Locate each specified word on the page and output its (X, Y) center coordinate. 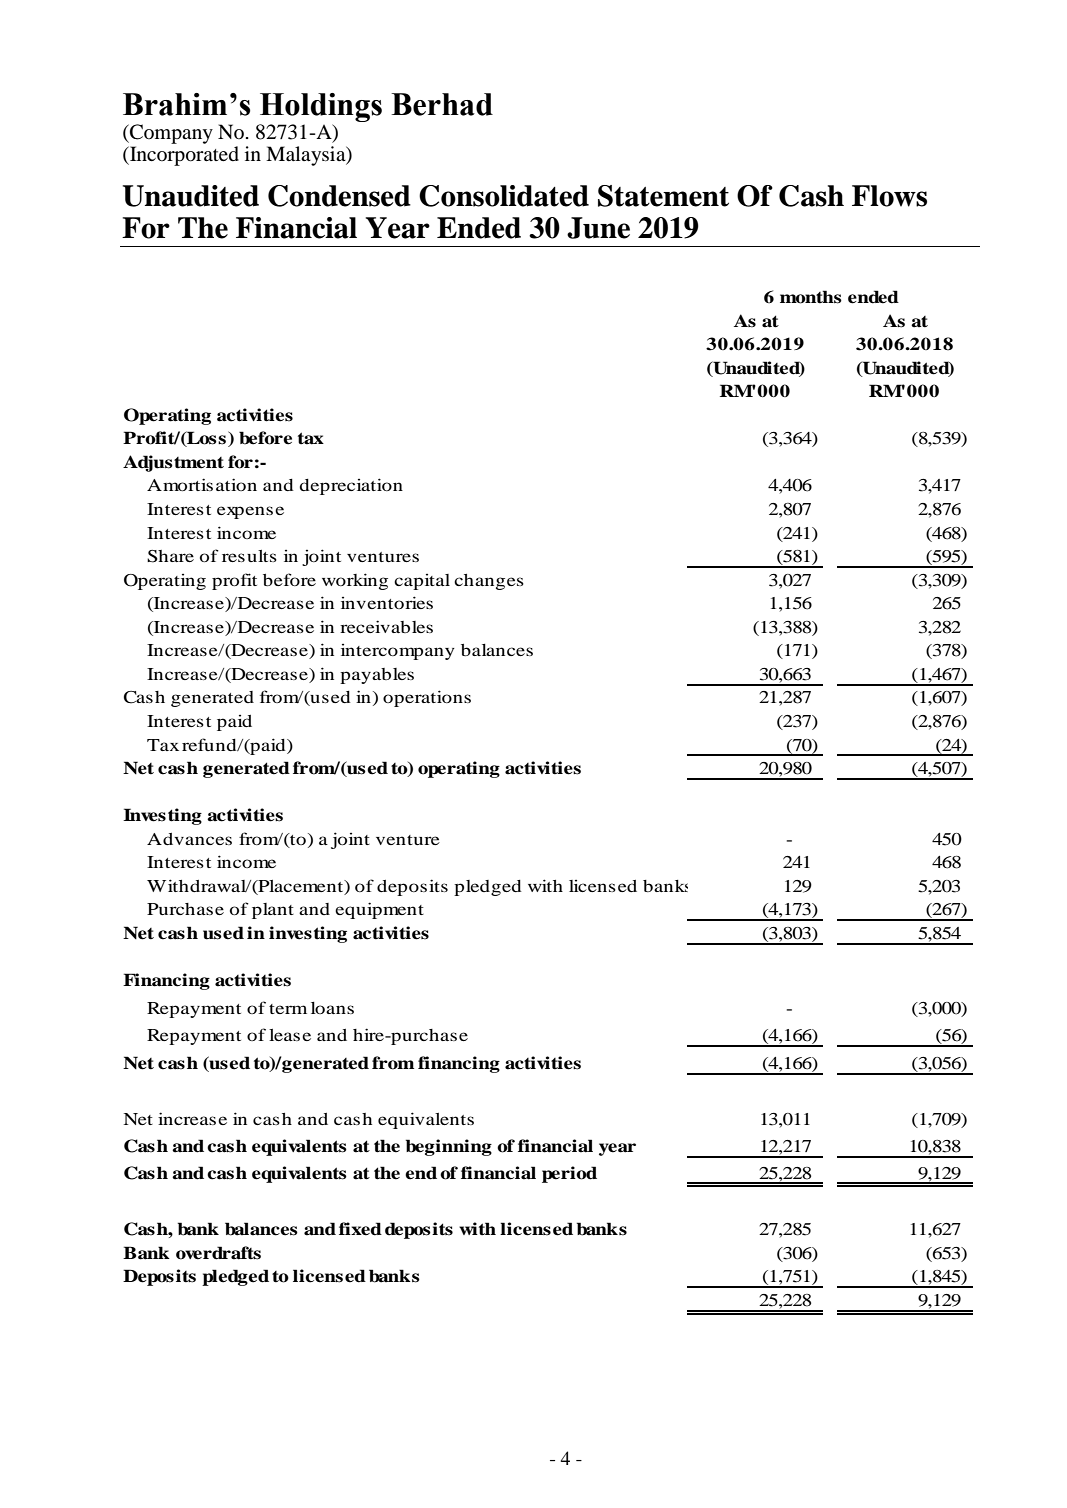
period (569, 1174)
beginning (449, 1147)
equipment (379, 910)
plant (273, 911)
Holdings (321, 107)
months (811, 297)
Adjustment (173, 463)
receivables (386, 626)
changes (489, 582)
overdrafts (218, 1253)
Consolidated (504, 196)
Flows (889, 196)
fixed (360, 1229)
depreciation (351, 486)
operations (427, 698)
